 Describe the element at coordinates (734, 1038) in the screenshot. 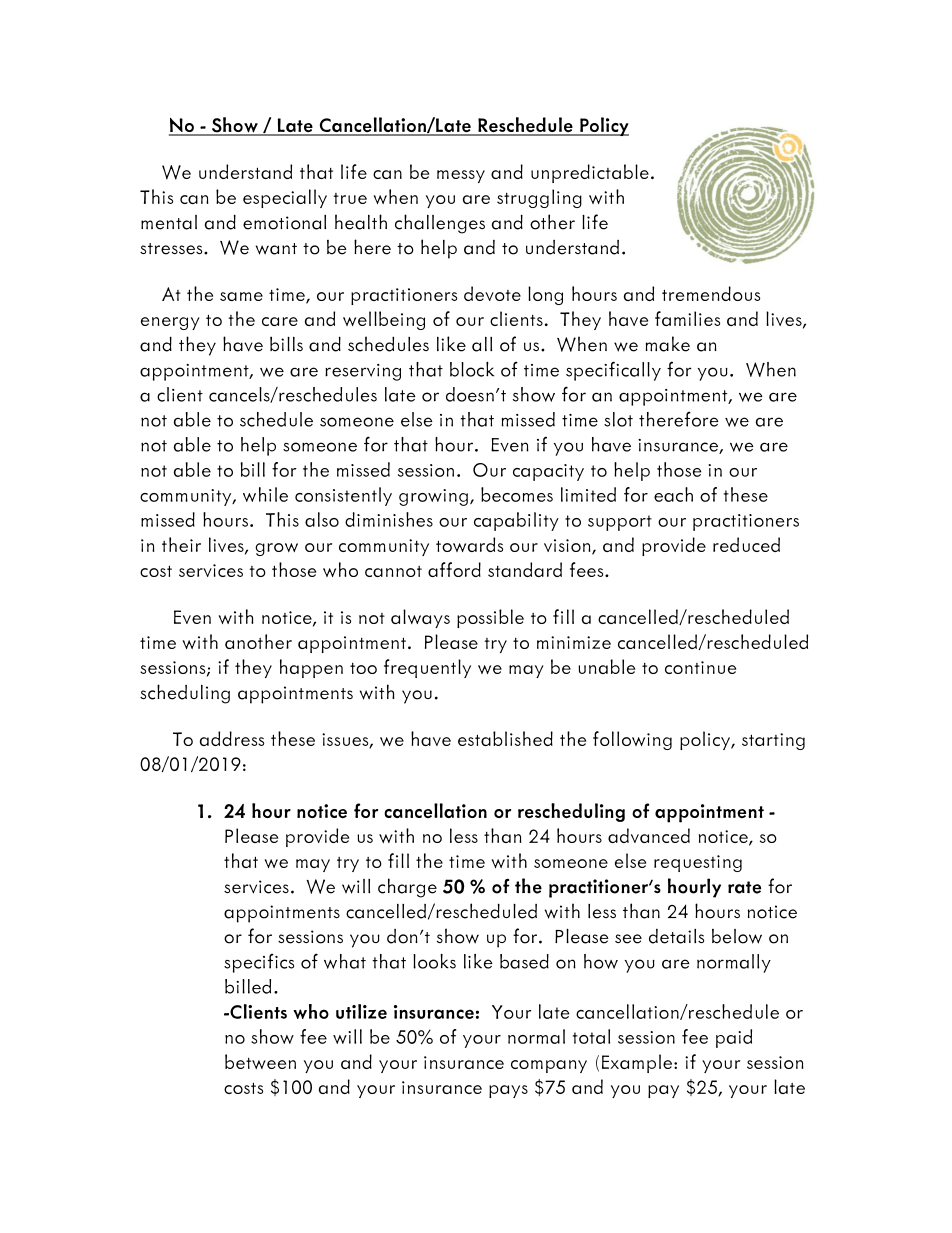

I see `paid` at that location.
